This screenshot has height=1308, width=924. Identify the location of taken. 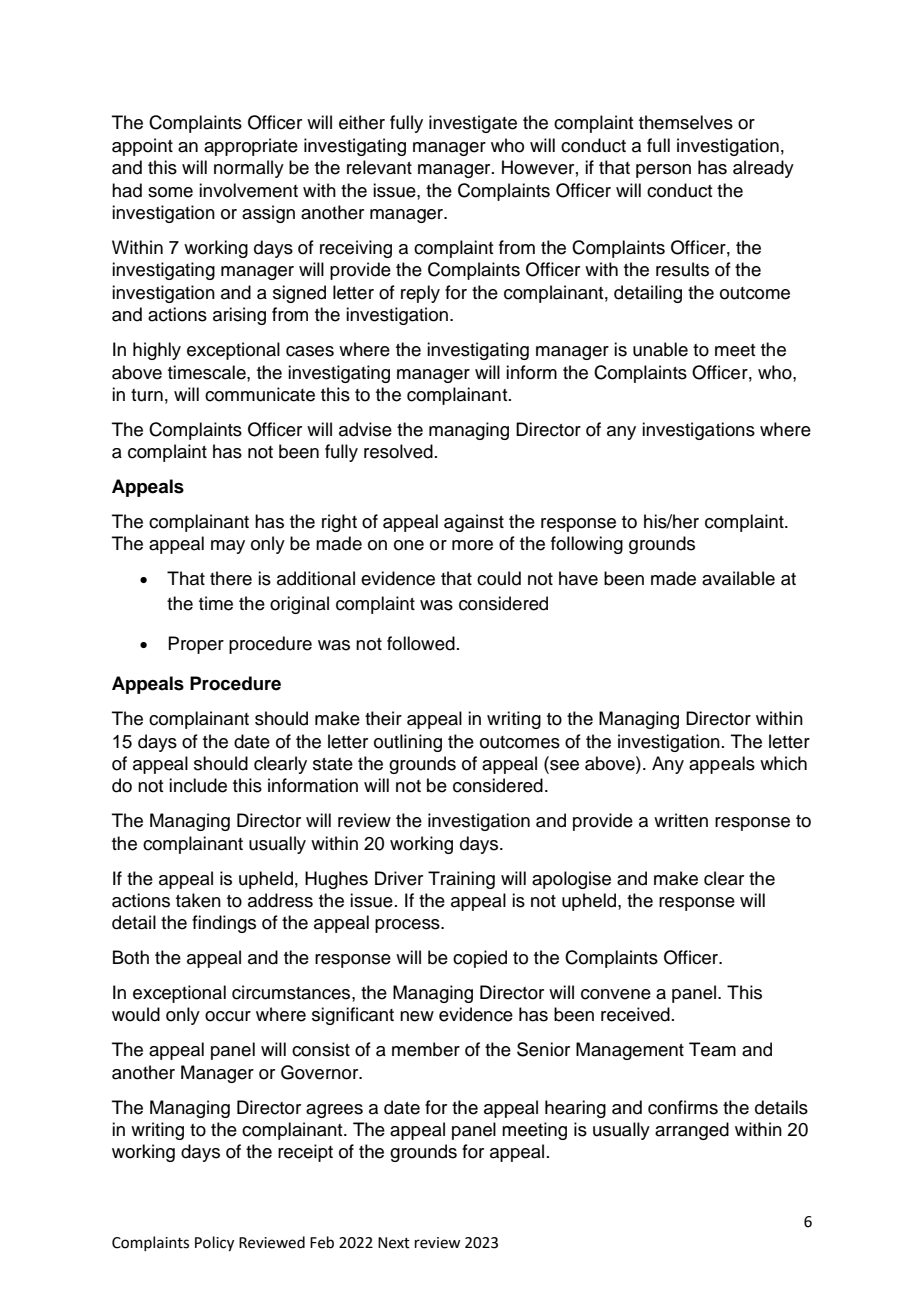
(198, 900).
